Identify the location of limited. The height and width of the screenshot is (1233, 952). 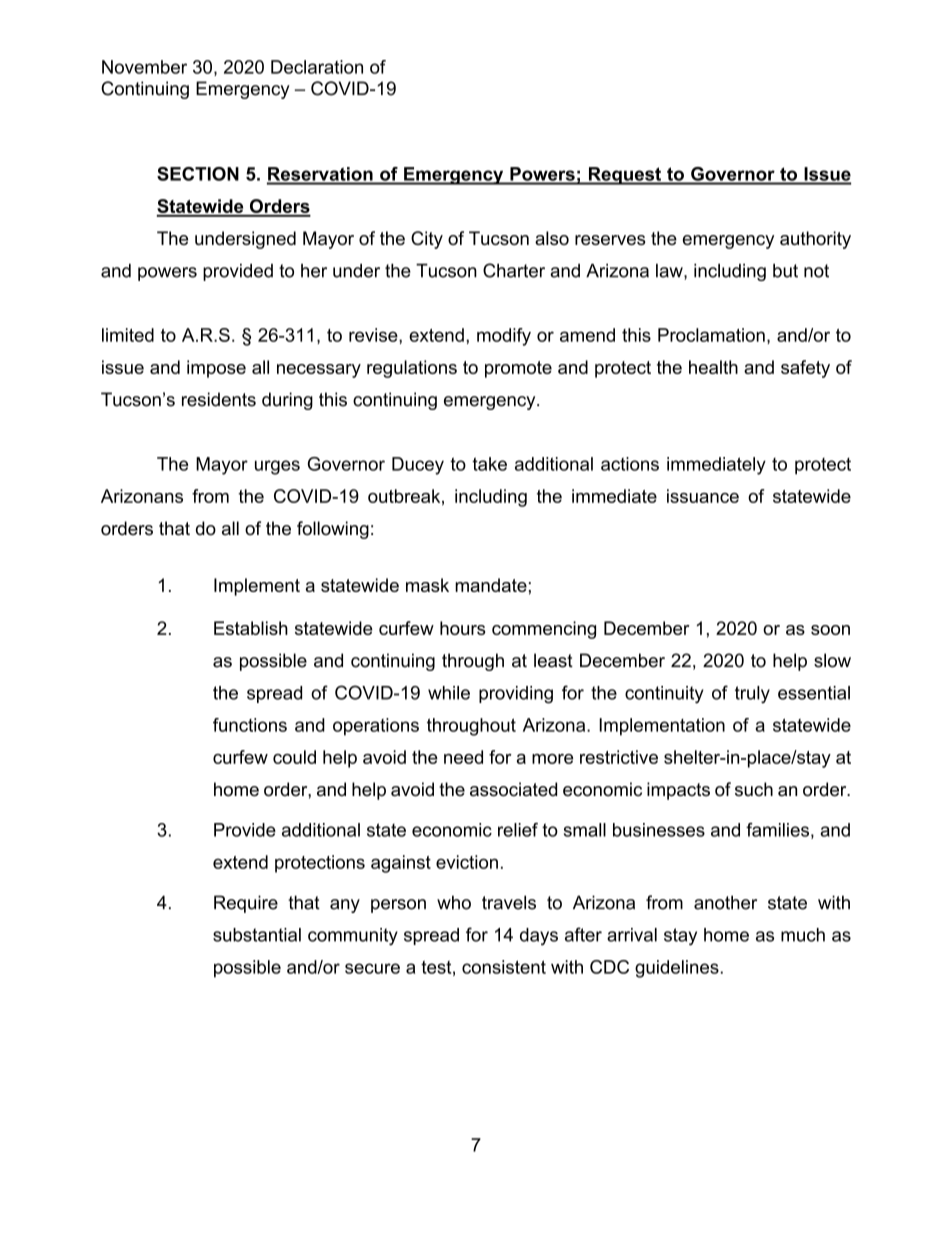
(128, 335).
